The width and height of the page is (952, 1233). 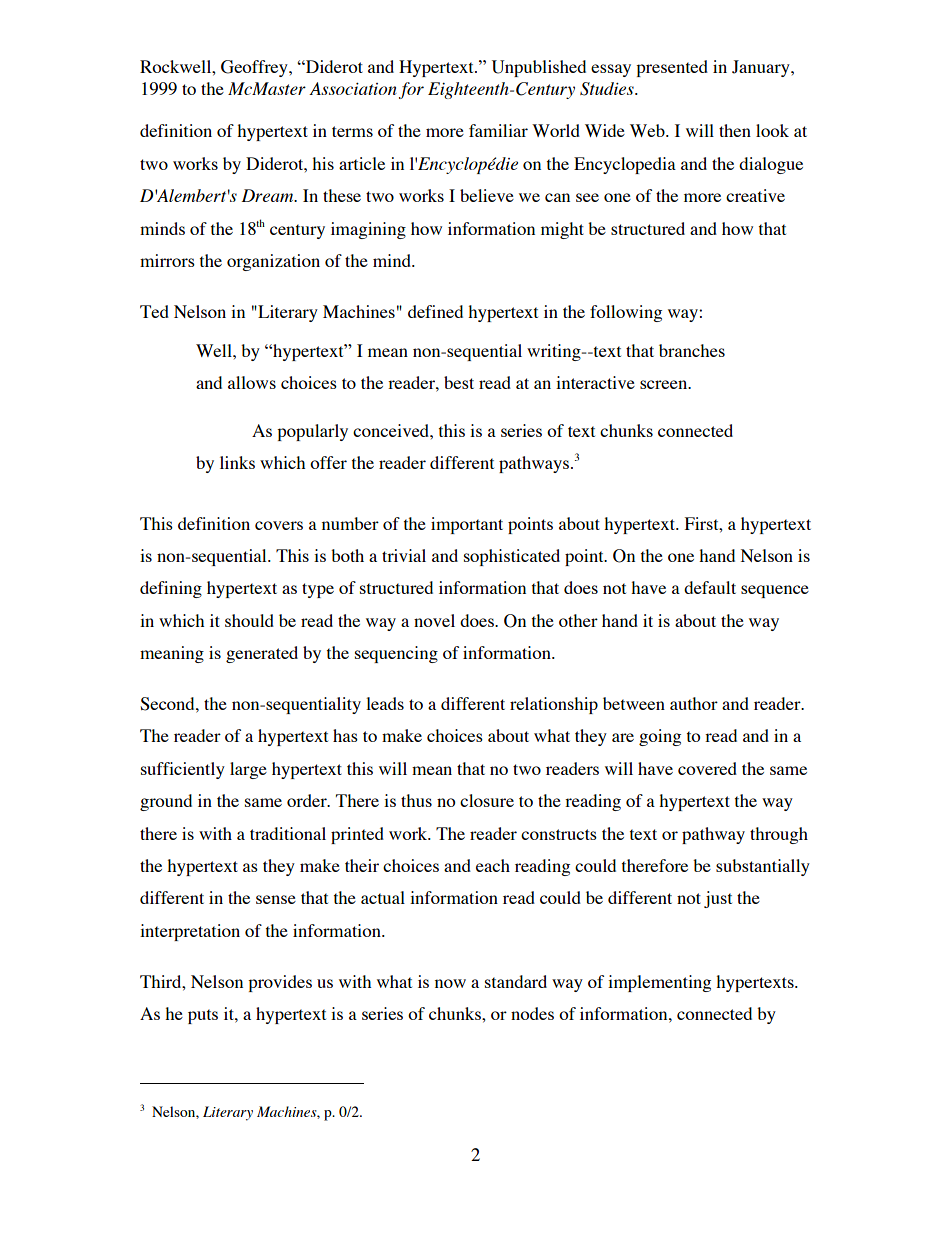 I want to click on closure, so click(x=487, y=800).
